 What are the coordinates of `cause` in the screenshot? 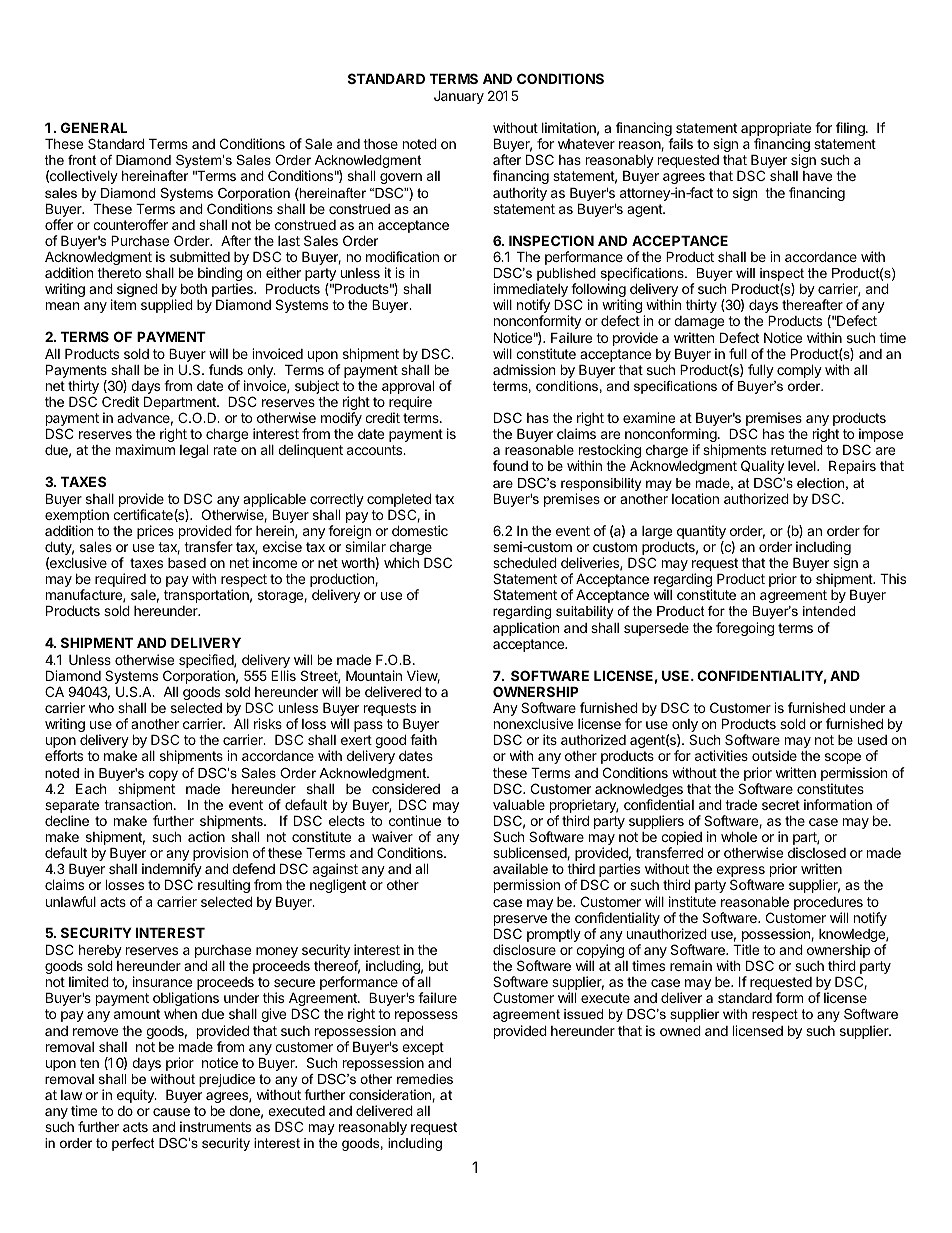 It's located at (171, 1112).
